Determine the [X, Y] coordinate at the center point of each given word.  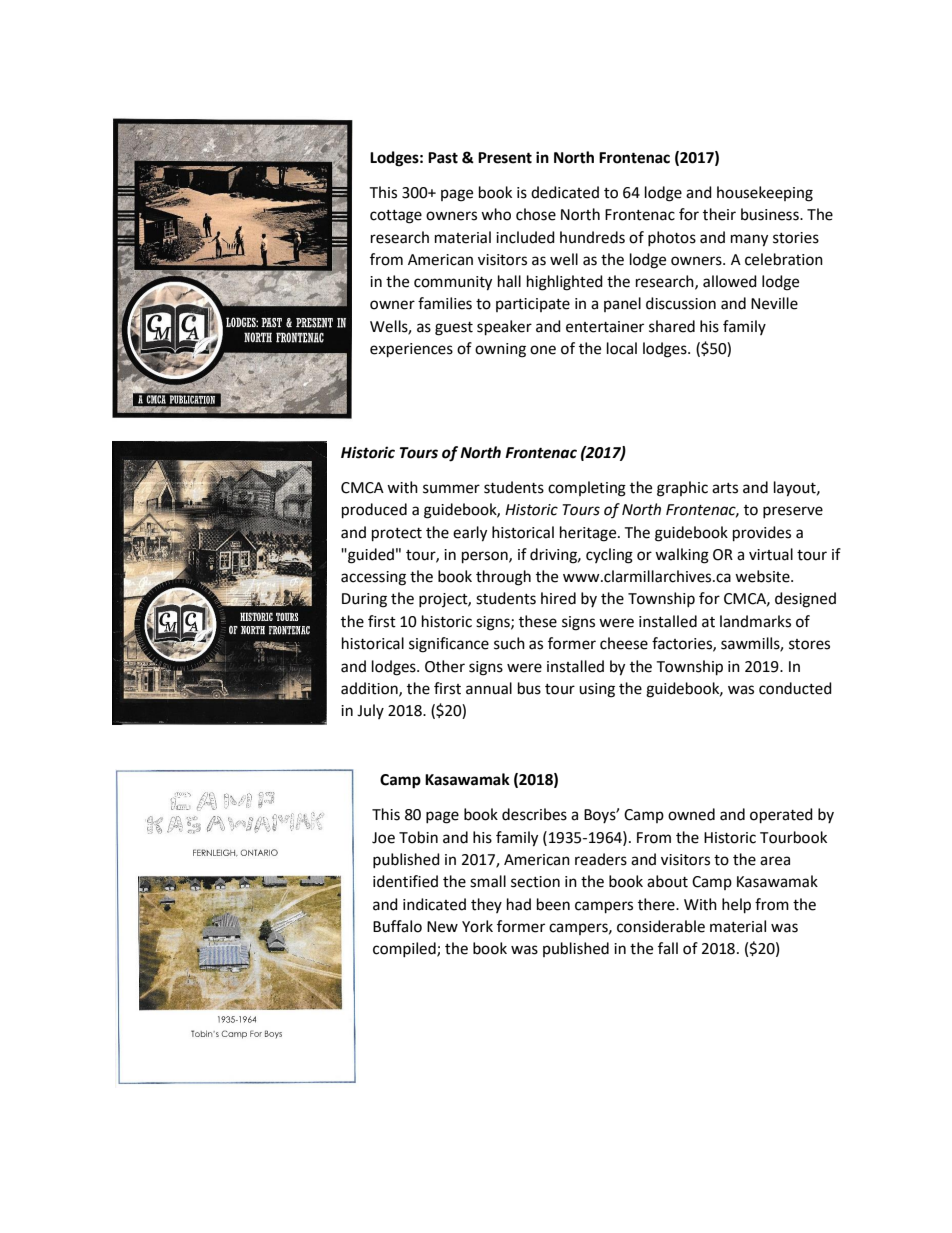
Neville [774, 303]
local [622, 348]
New [442, 927]
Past [443, 158]
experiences [411, 350]
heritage [589, 534]
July [370, 711]
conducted [795, 688]
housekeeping [765, 194]
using [597, 690]
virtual [771, 554]
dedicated [565, 192]
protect [397, 535]
